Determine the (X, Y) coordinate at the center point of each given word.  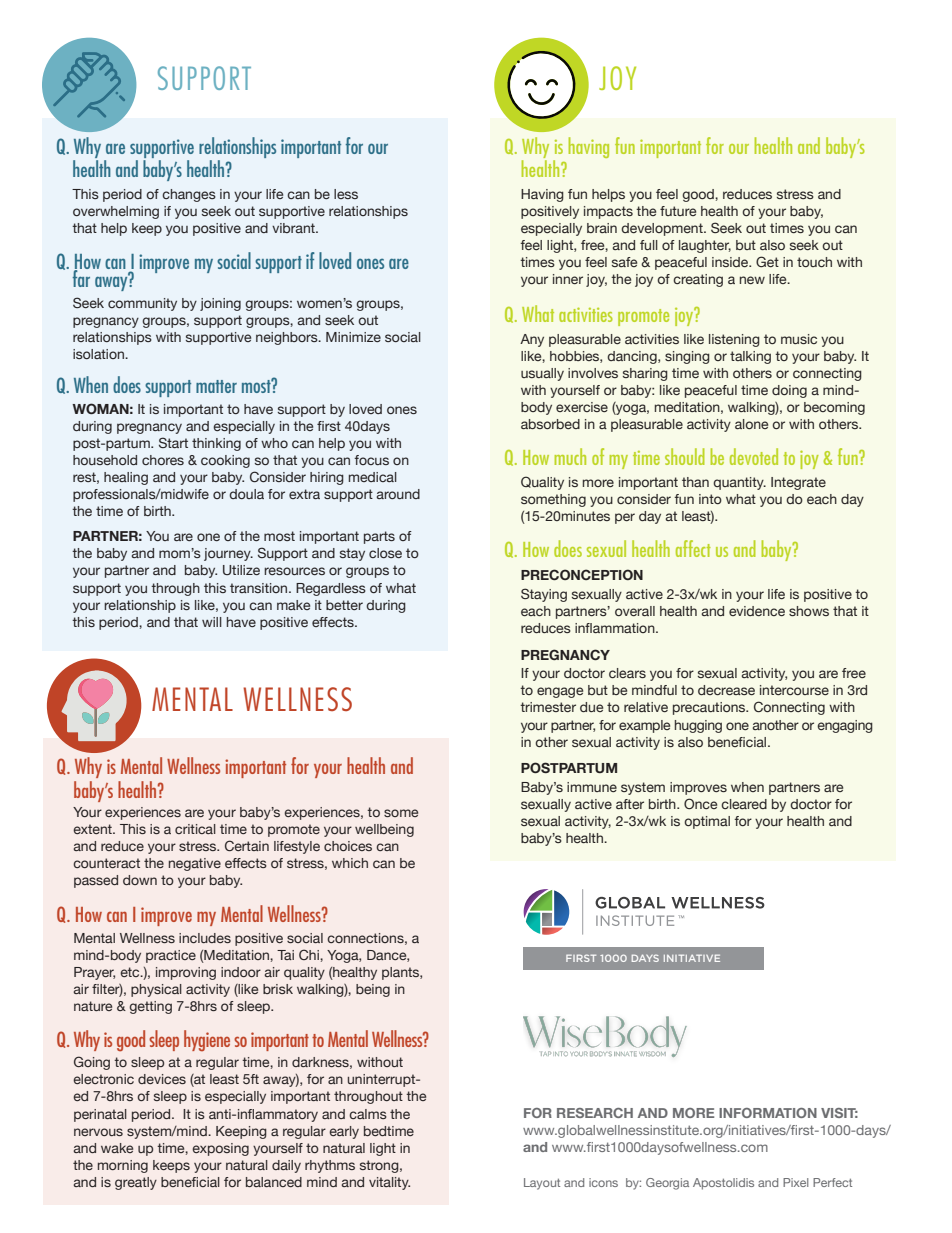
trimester (548, 707)
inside (731, 262)
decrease (726, 690)
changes (189, 195)
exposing (220, 1149)
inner (568, 279)
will (212, 622)
